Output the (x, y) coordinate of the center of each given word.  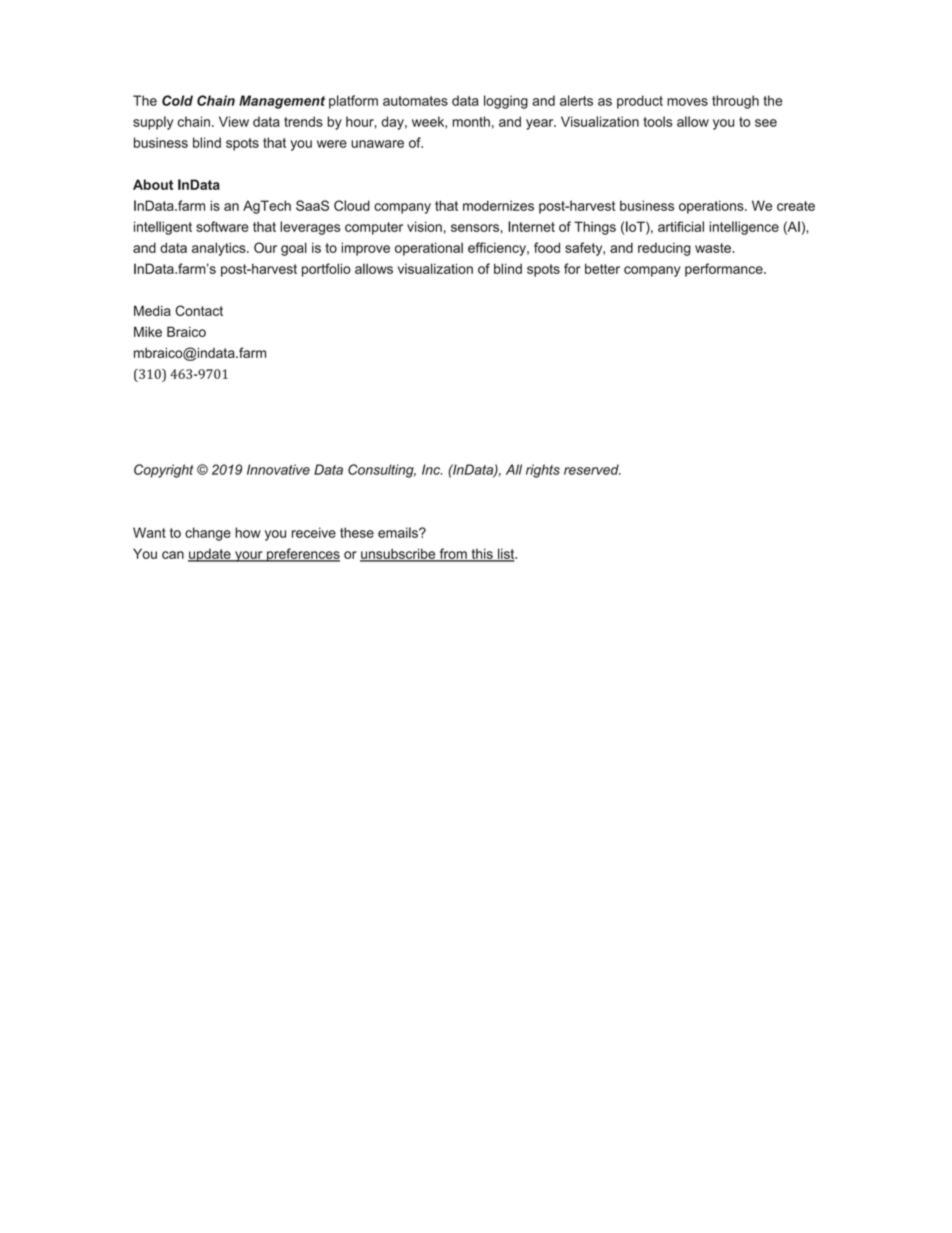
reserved (592, 469)
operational (429, 249)
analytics (220, 249)
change (208, 534)
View (234, 121)
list (506, 554)
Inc (432, 469)
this (482, 554)
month (471, 121)
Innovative (278, 469)
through (735, 102)
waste (713, 248)
